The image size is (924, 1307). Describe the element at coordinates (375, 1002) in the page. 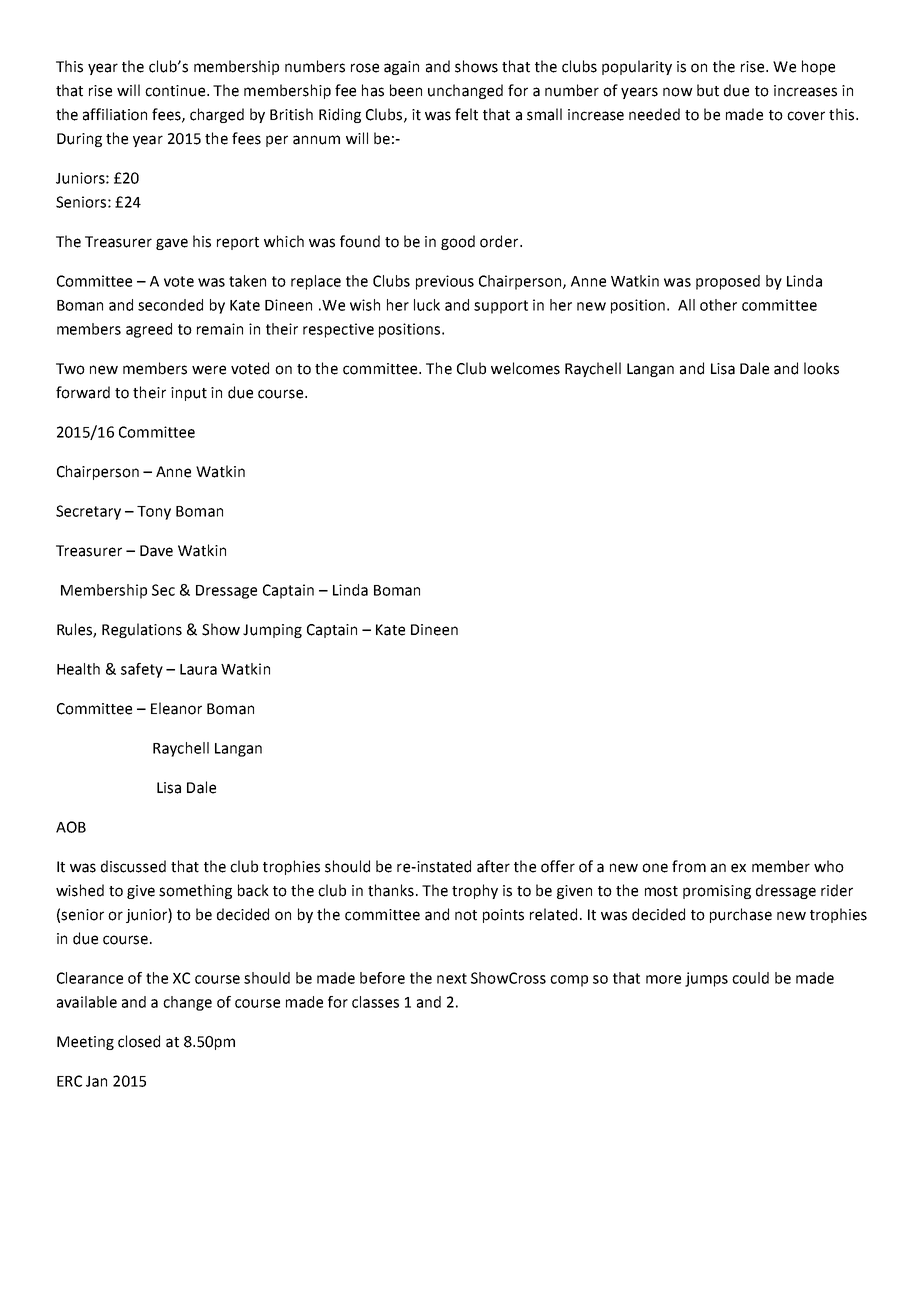

I see `classes` at that location.
